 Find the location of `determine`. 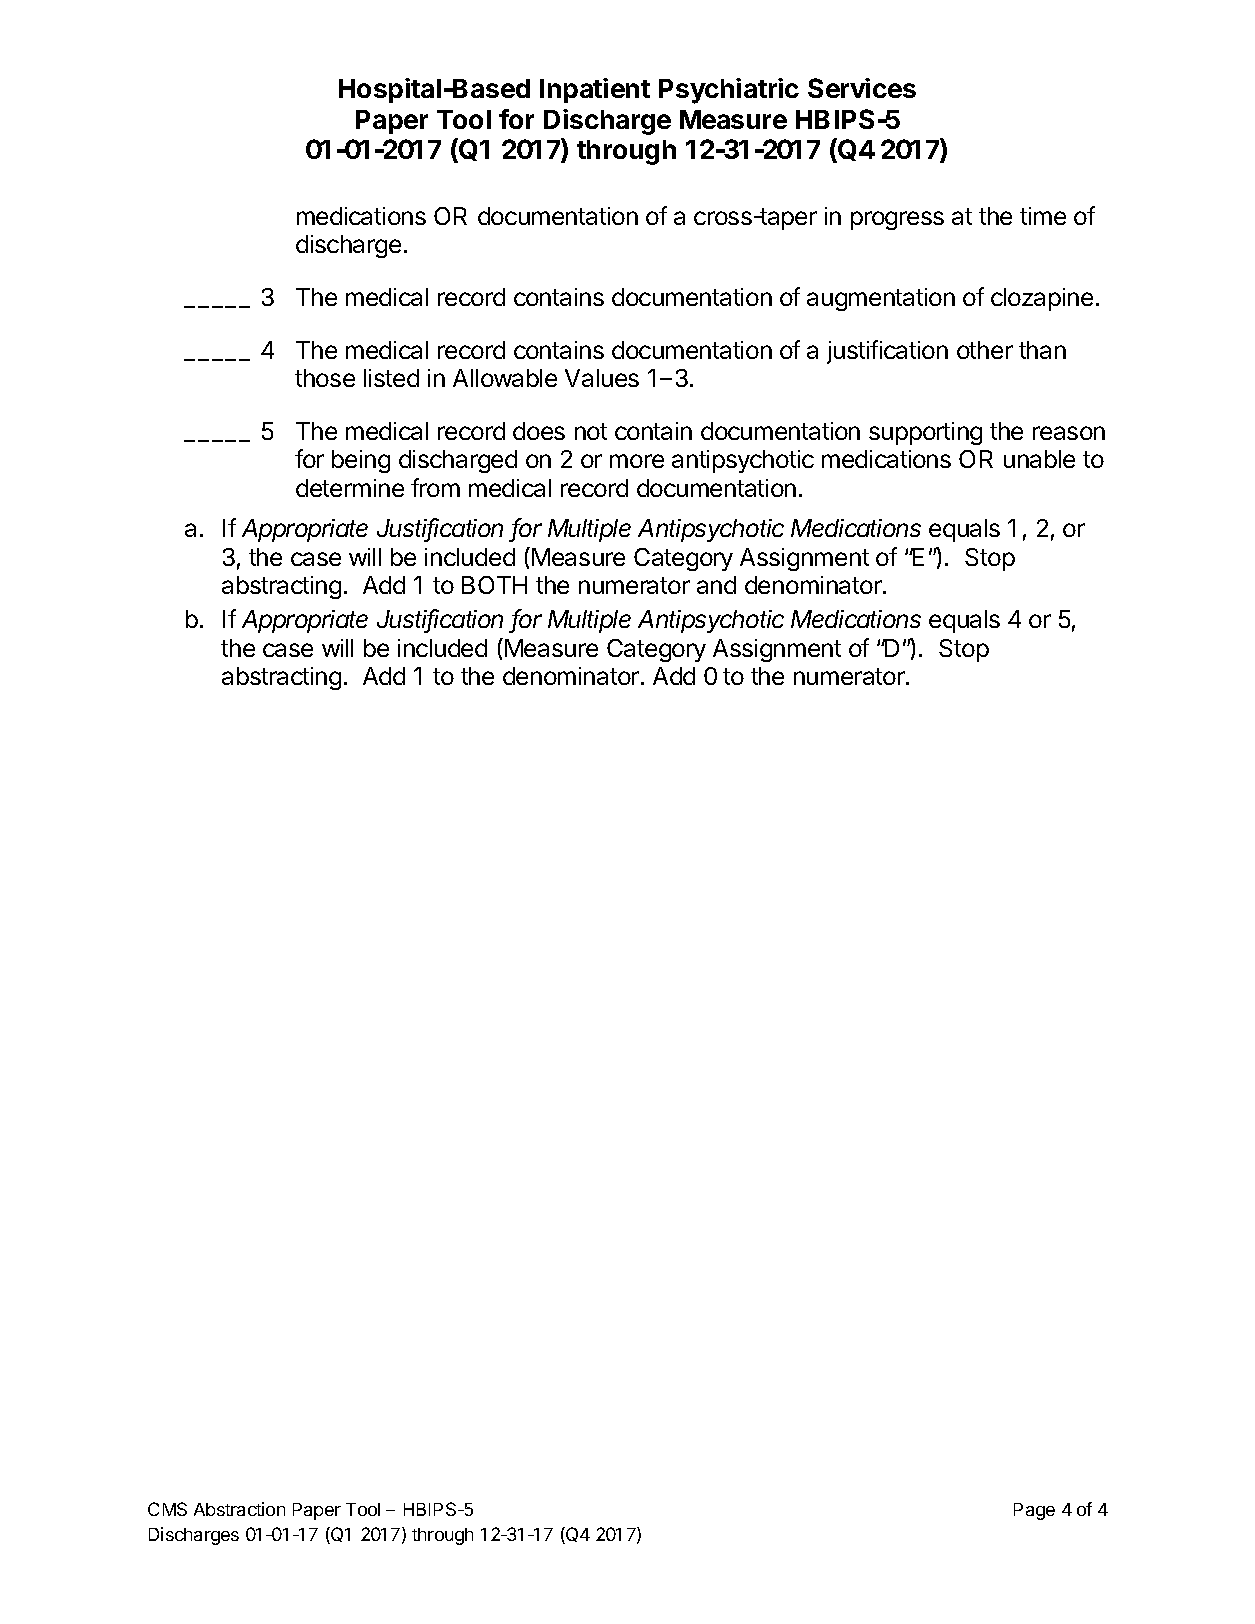

determine is located at coordinates (350, 488).
